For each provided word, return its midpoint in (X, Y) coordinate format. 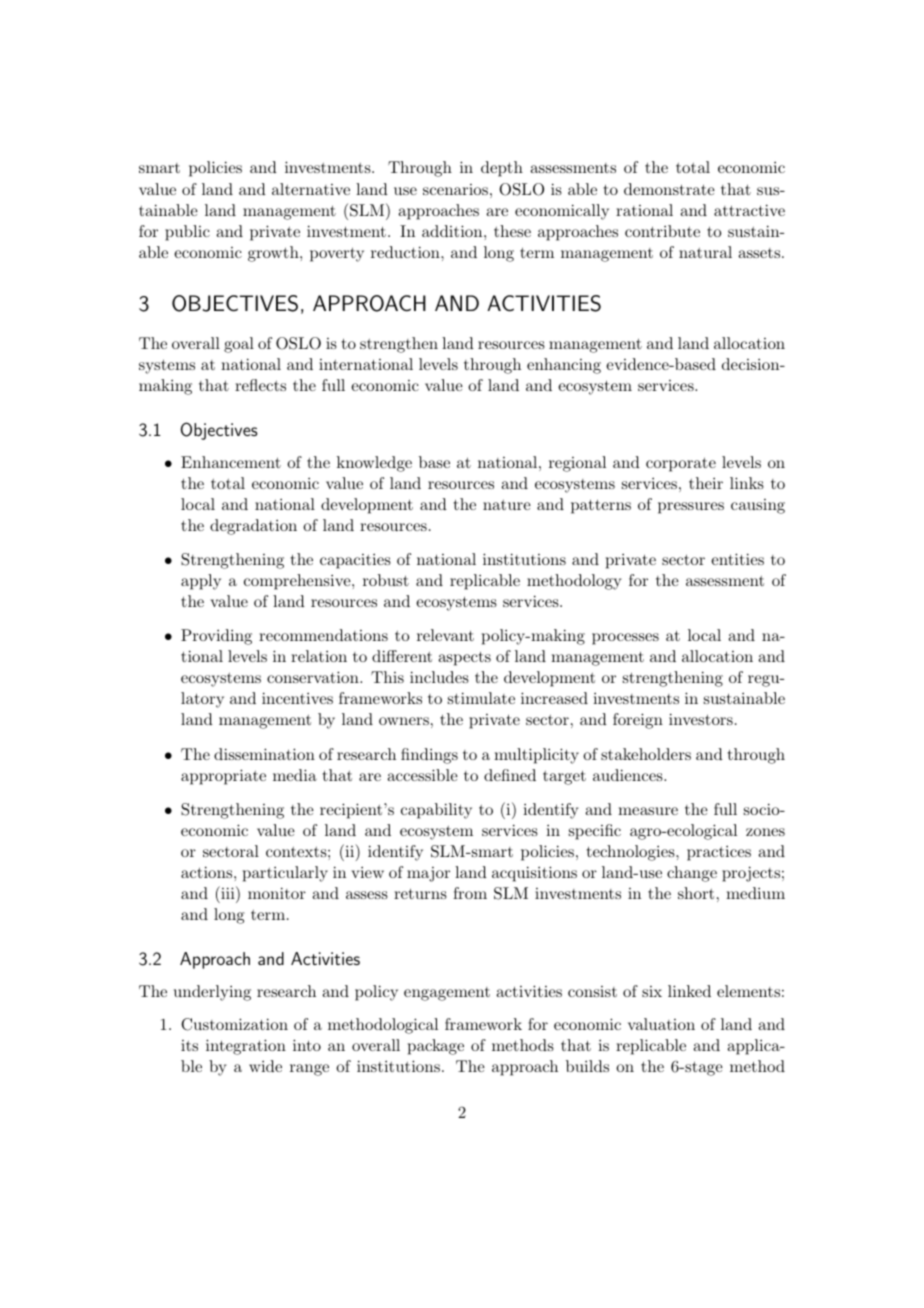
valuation (661, 1024)
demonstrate (669, 189)
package (436, 1047)
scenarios (455, 189)
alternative (311, 189)
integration (246, 1047)
